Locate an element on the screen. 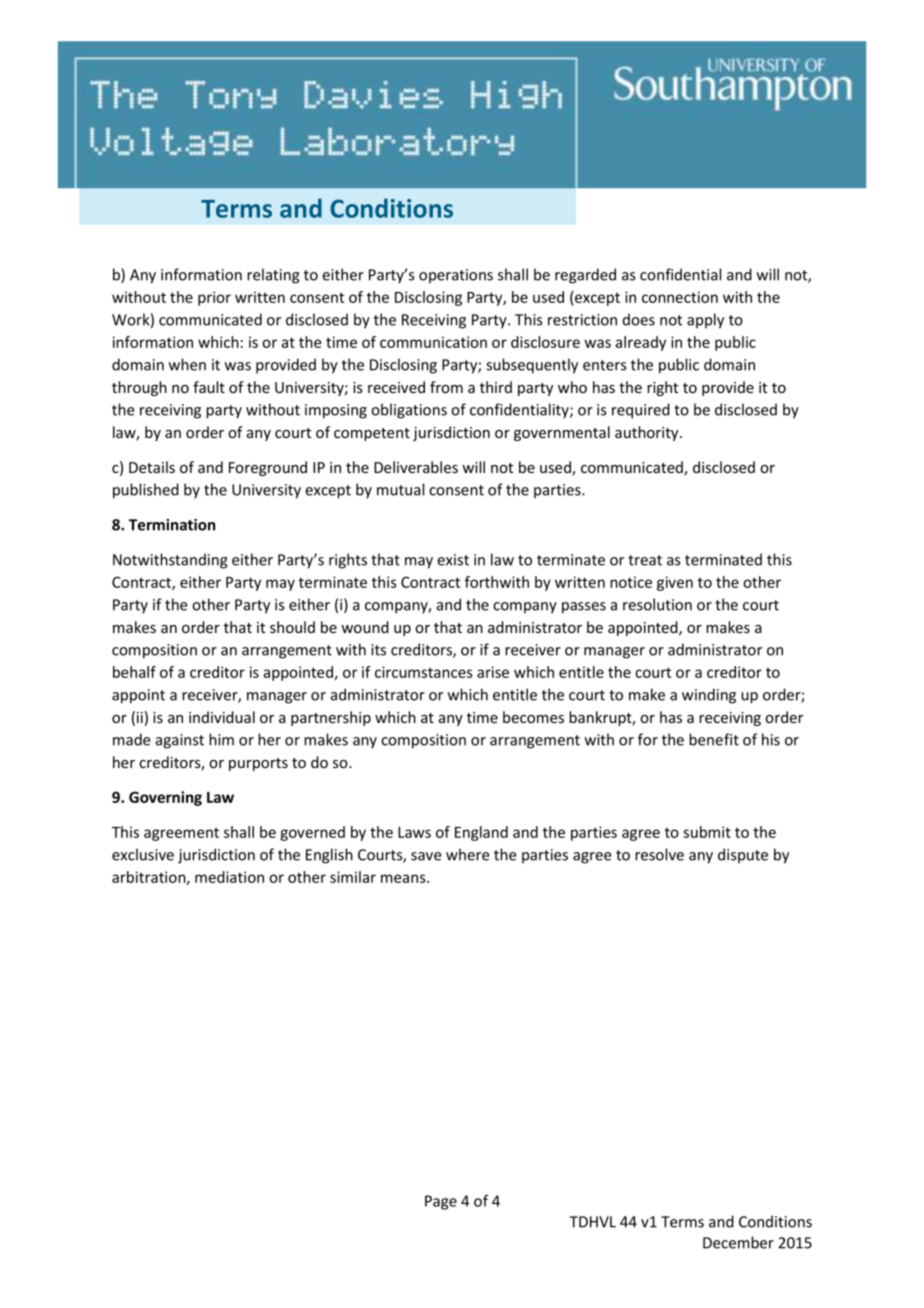  connection is located at coordinates (680, 297).
